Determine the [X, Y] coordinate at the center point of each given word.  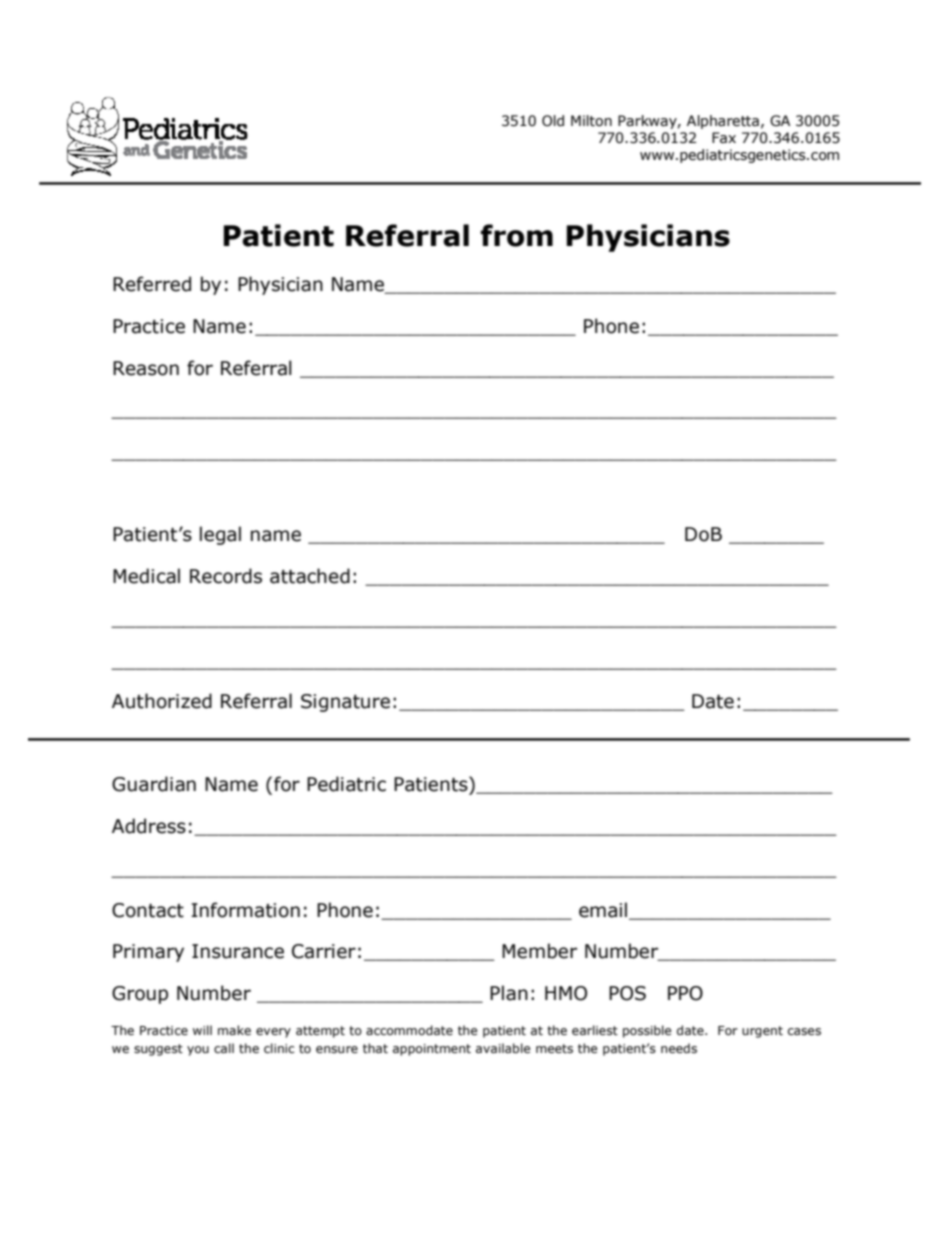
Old [553, 121]
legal [220, 535]
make [234, 1030]
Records [226, 576]
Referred [152, 284]
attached [310, 576]
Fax [724, 138]
